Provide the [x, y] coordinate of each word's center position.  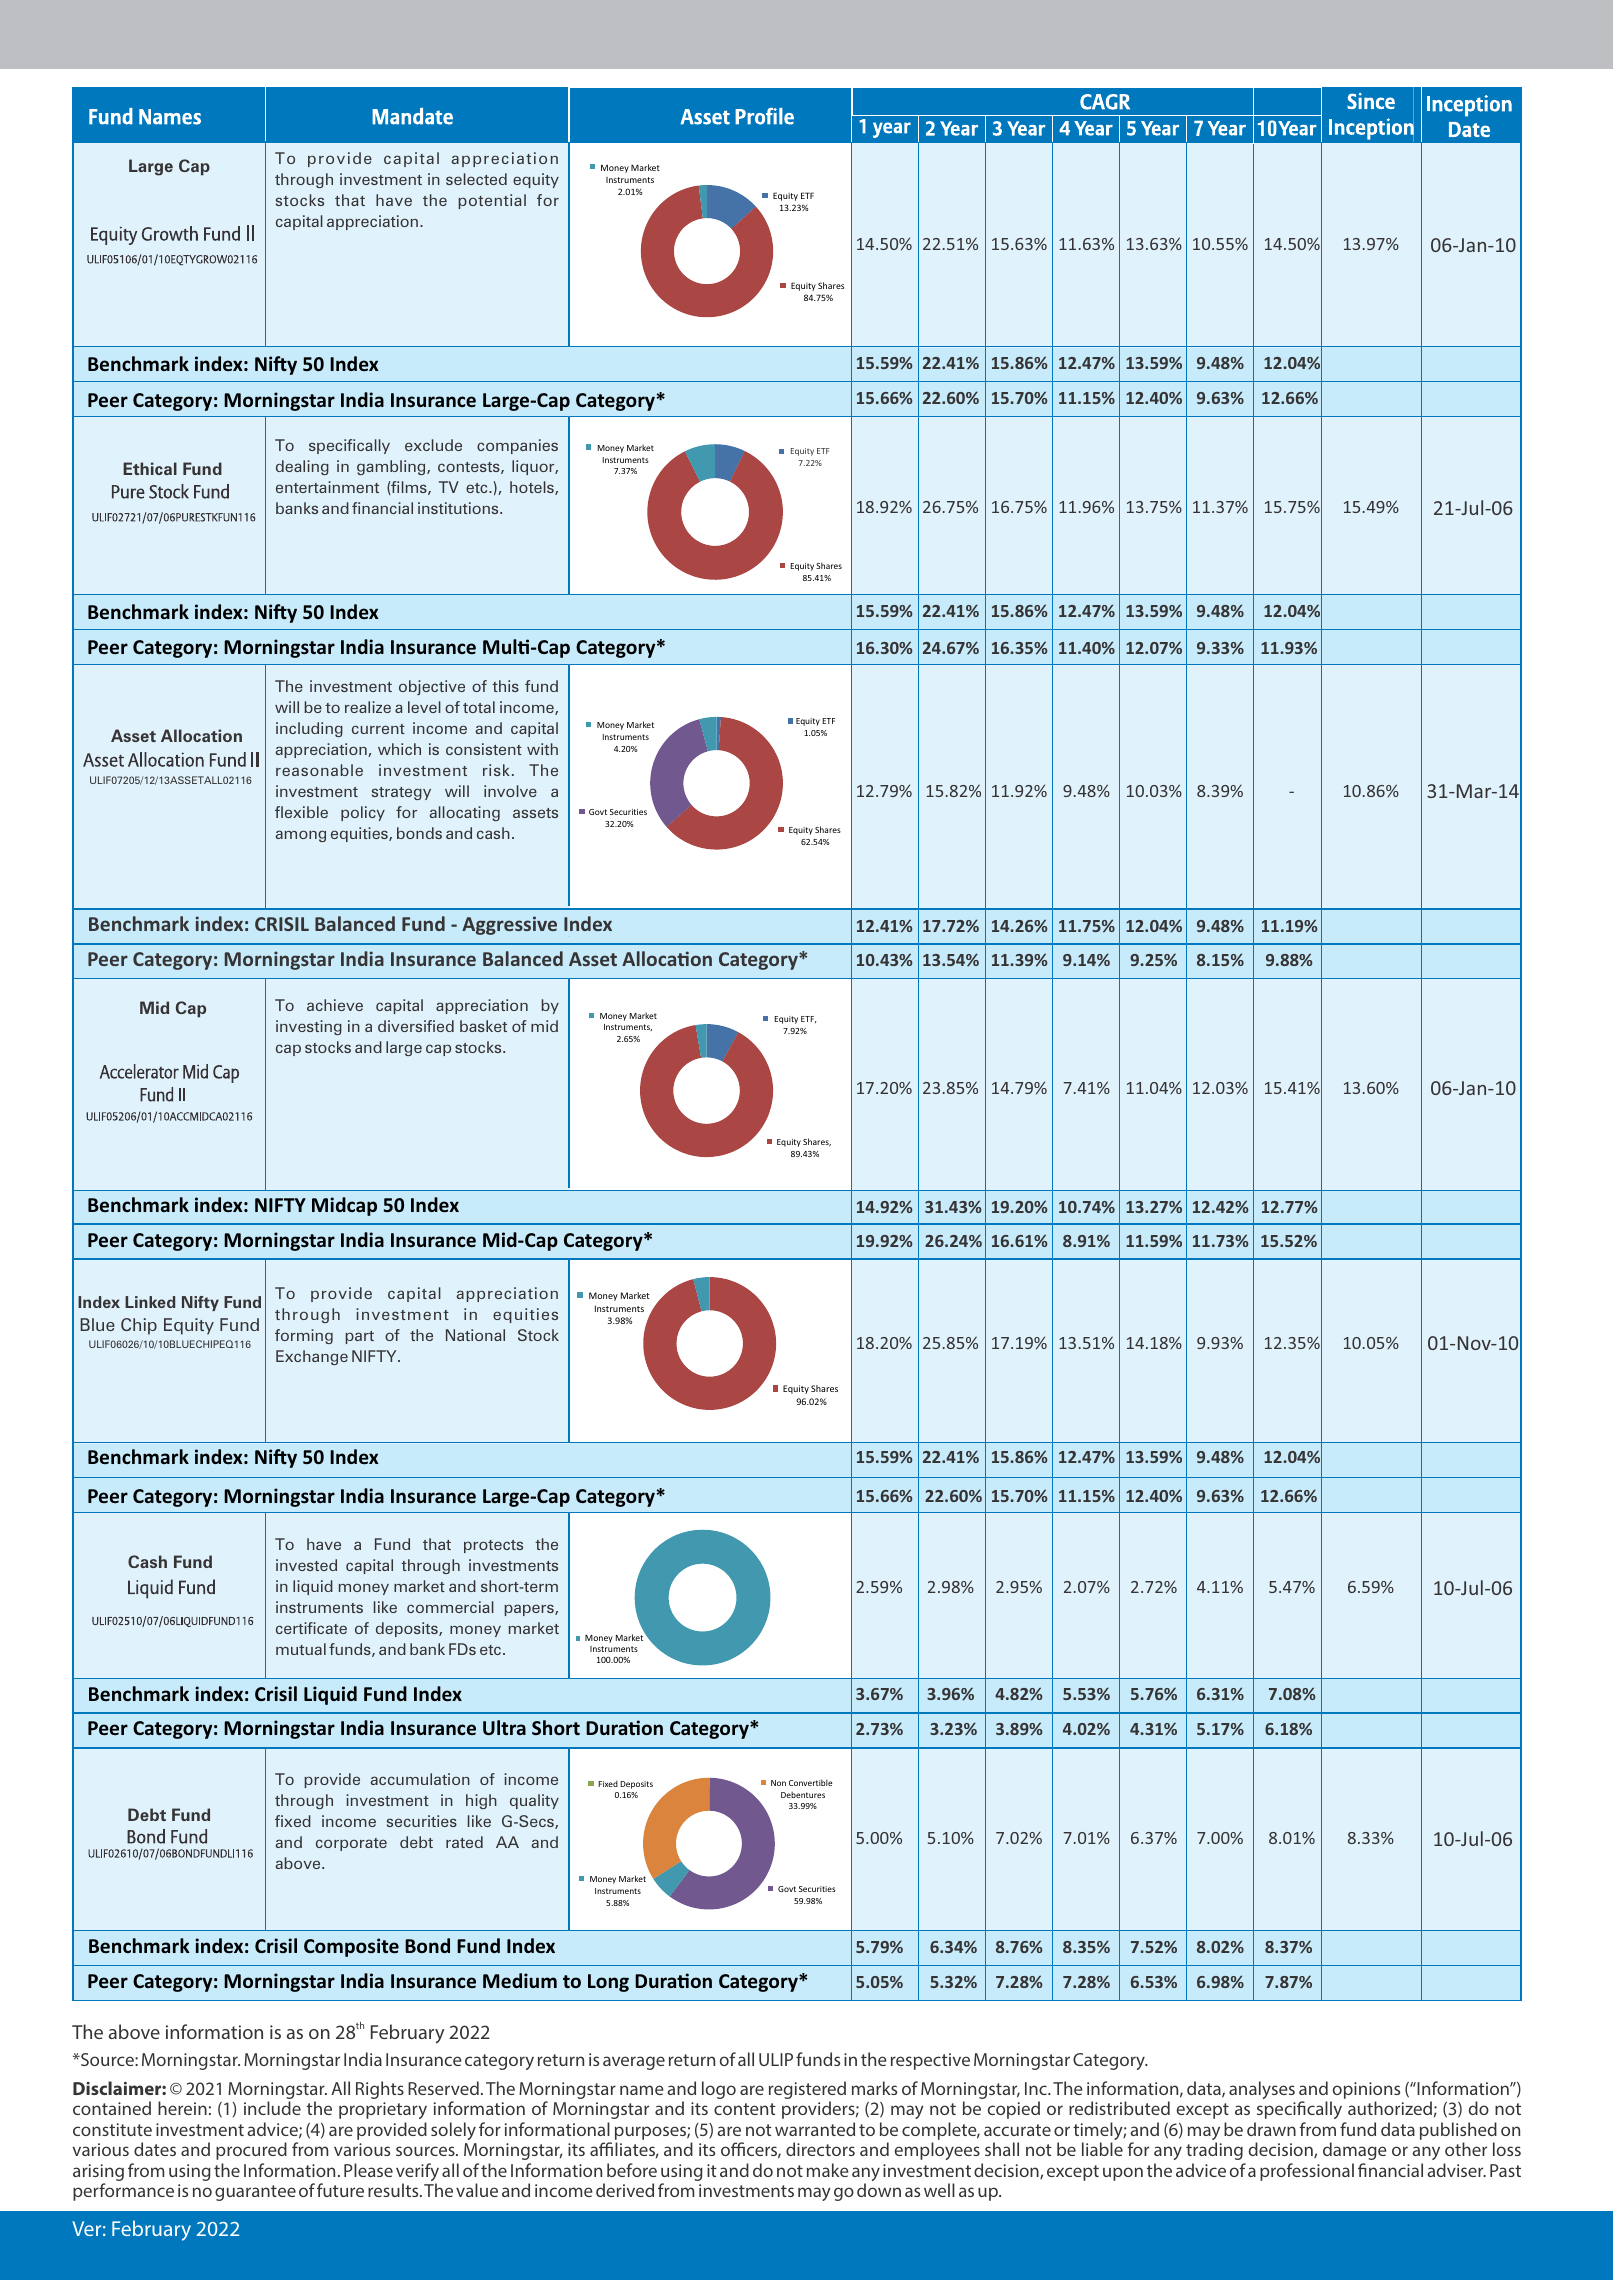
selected [476, 179]
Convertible [810, 1782]
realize [368, 707]
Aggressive [509, 925]
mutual [301, 1649]
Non [778, 1783]
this [505, 686]
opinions [1366, 2090]
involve [510, 791]
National [475, 1335]
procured [251, 2151]
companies [517, 446]
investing [309, 1027]
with [542, 749]
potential [492, 201]
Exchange [312, 1357]
